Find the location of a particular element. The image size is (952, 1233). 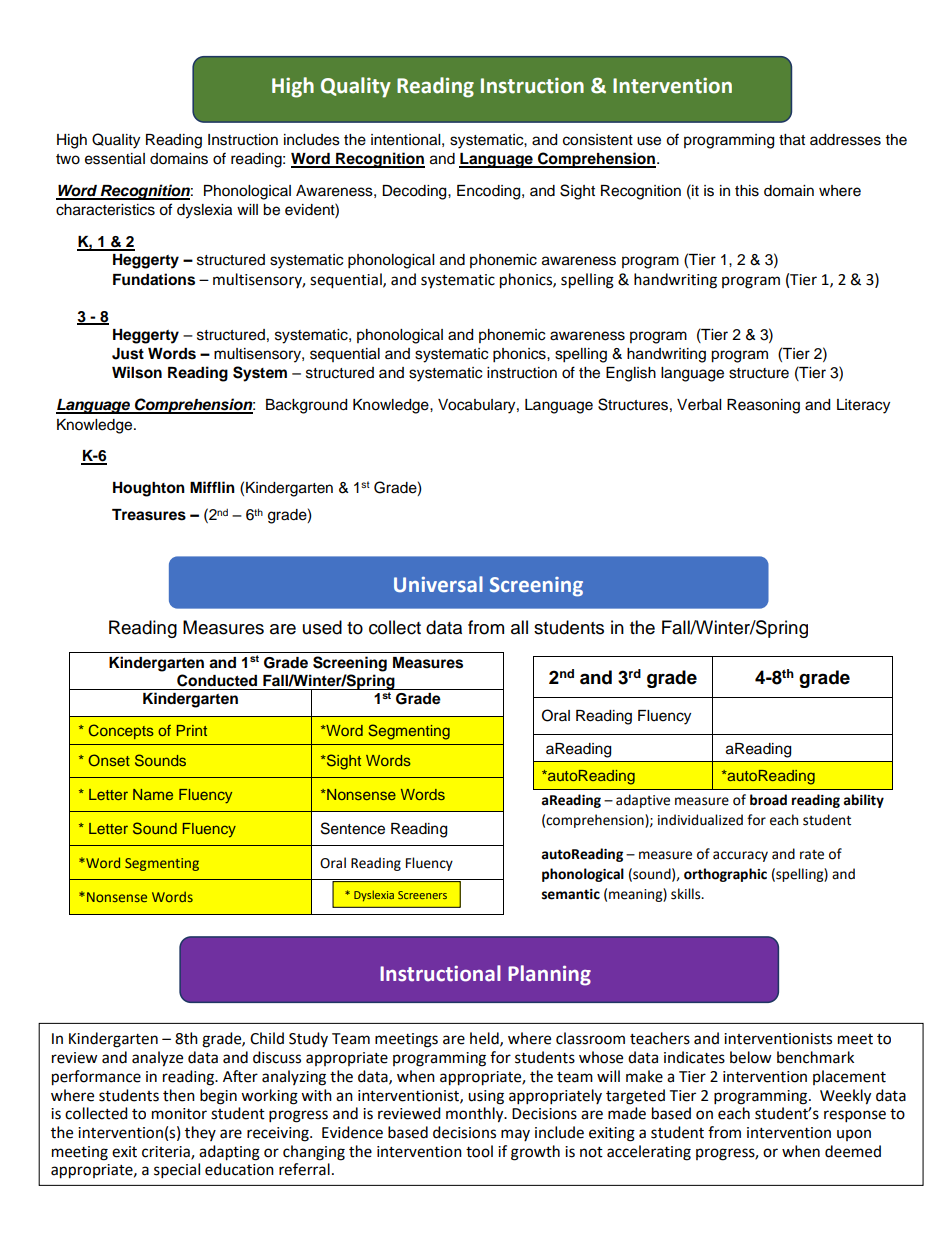

tool is located at coordinates (479, 1151).
